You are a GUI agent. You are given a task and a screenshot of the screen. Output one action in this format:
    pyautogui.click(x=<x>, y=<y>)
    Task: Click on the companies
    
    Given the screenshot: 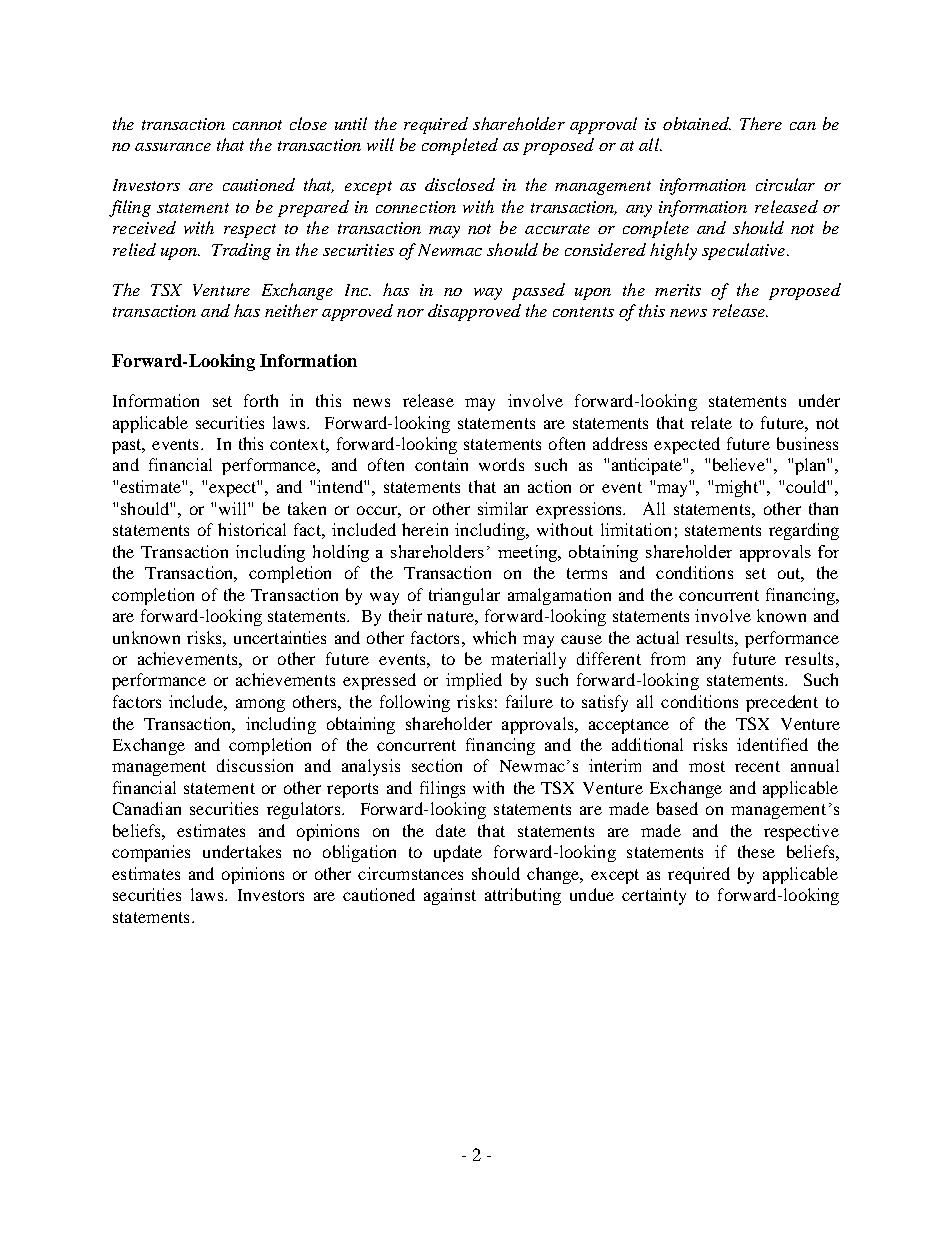 What is the action you would take?
    pyautogui.click(x=151, y=853)
